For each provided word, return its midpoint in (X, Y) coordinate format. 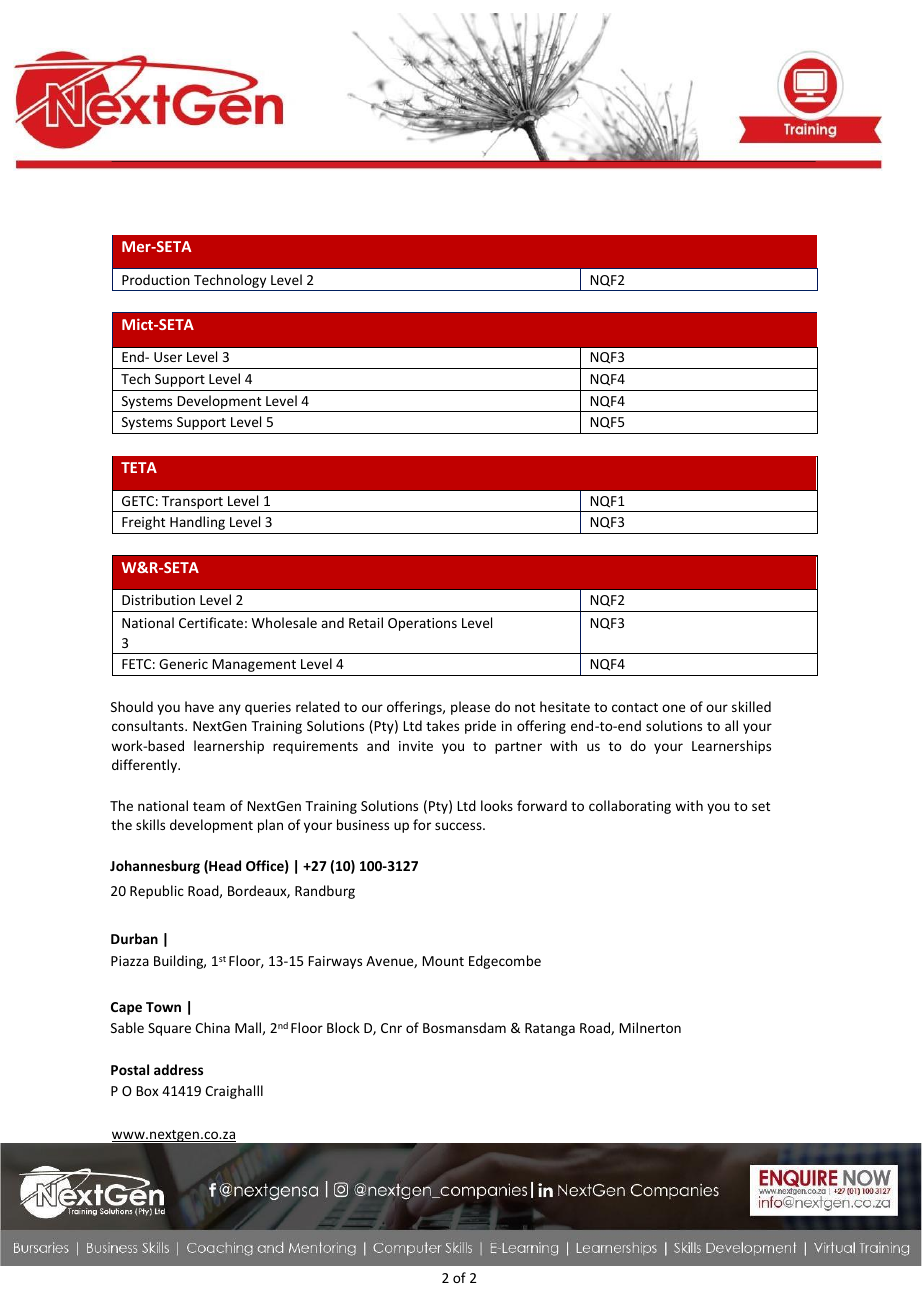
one (673, 708)
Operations (422, 624)
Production (156, 279)
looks (497, 805)
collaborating (630, 807)
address (178, 1069)
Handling (197, 523)
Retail (366, 622)
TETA (139, 467)
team (209, 806)
